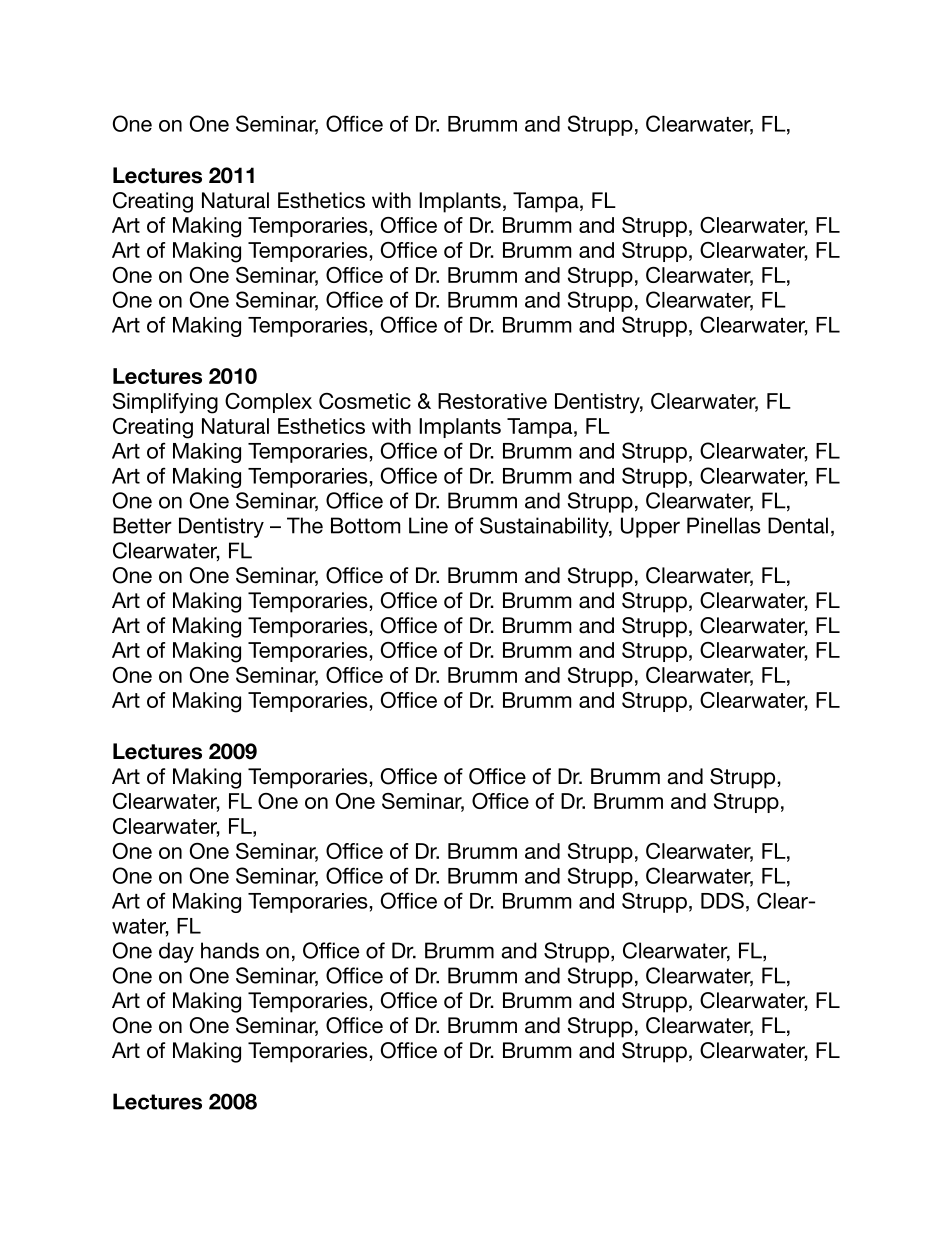 The image size is (952, 1233). What do you see at coordinates (365, 401) in the document?
I see `Cosmetic` at bounding box center [365, 401].
